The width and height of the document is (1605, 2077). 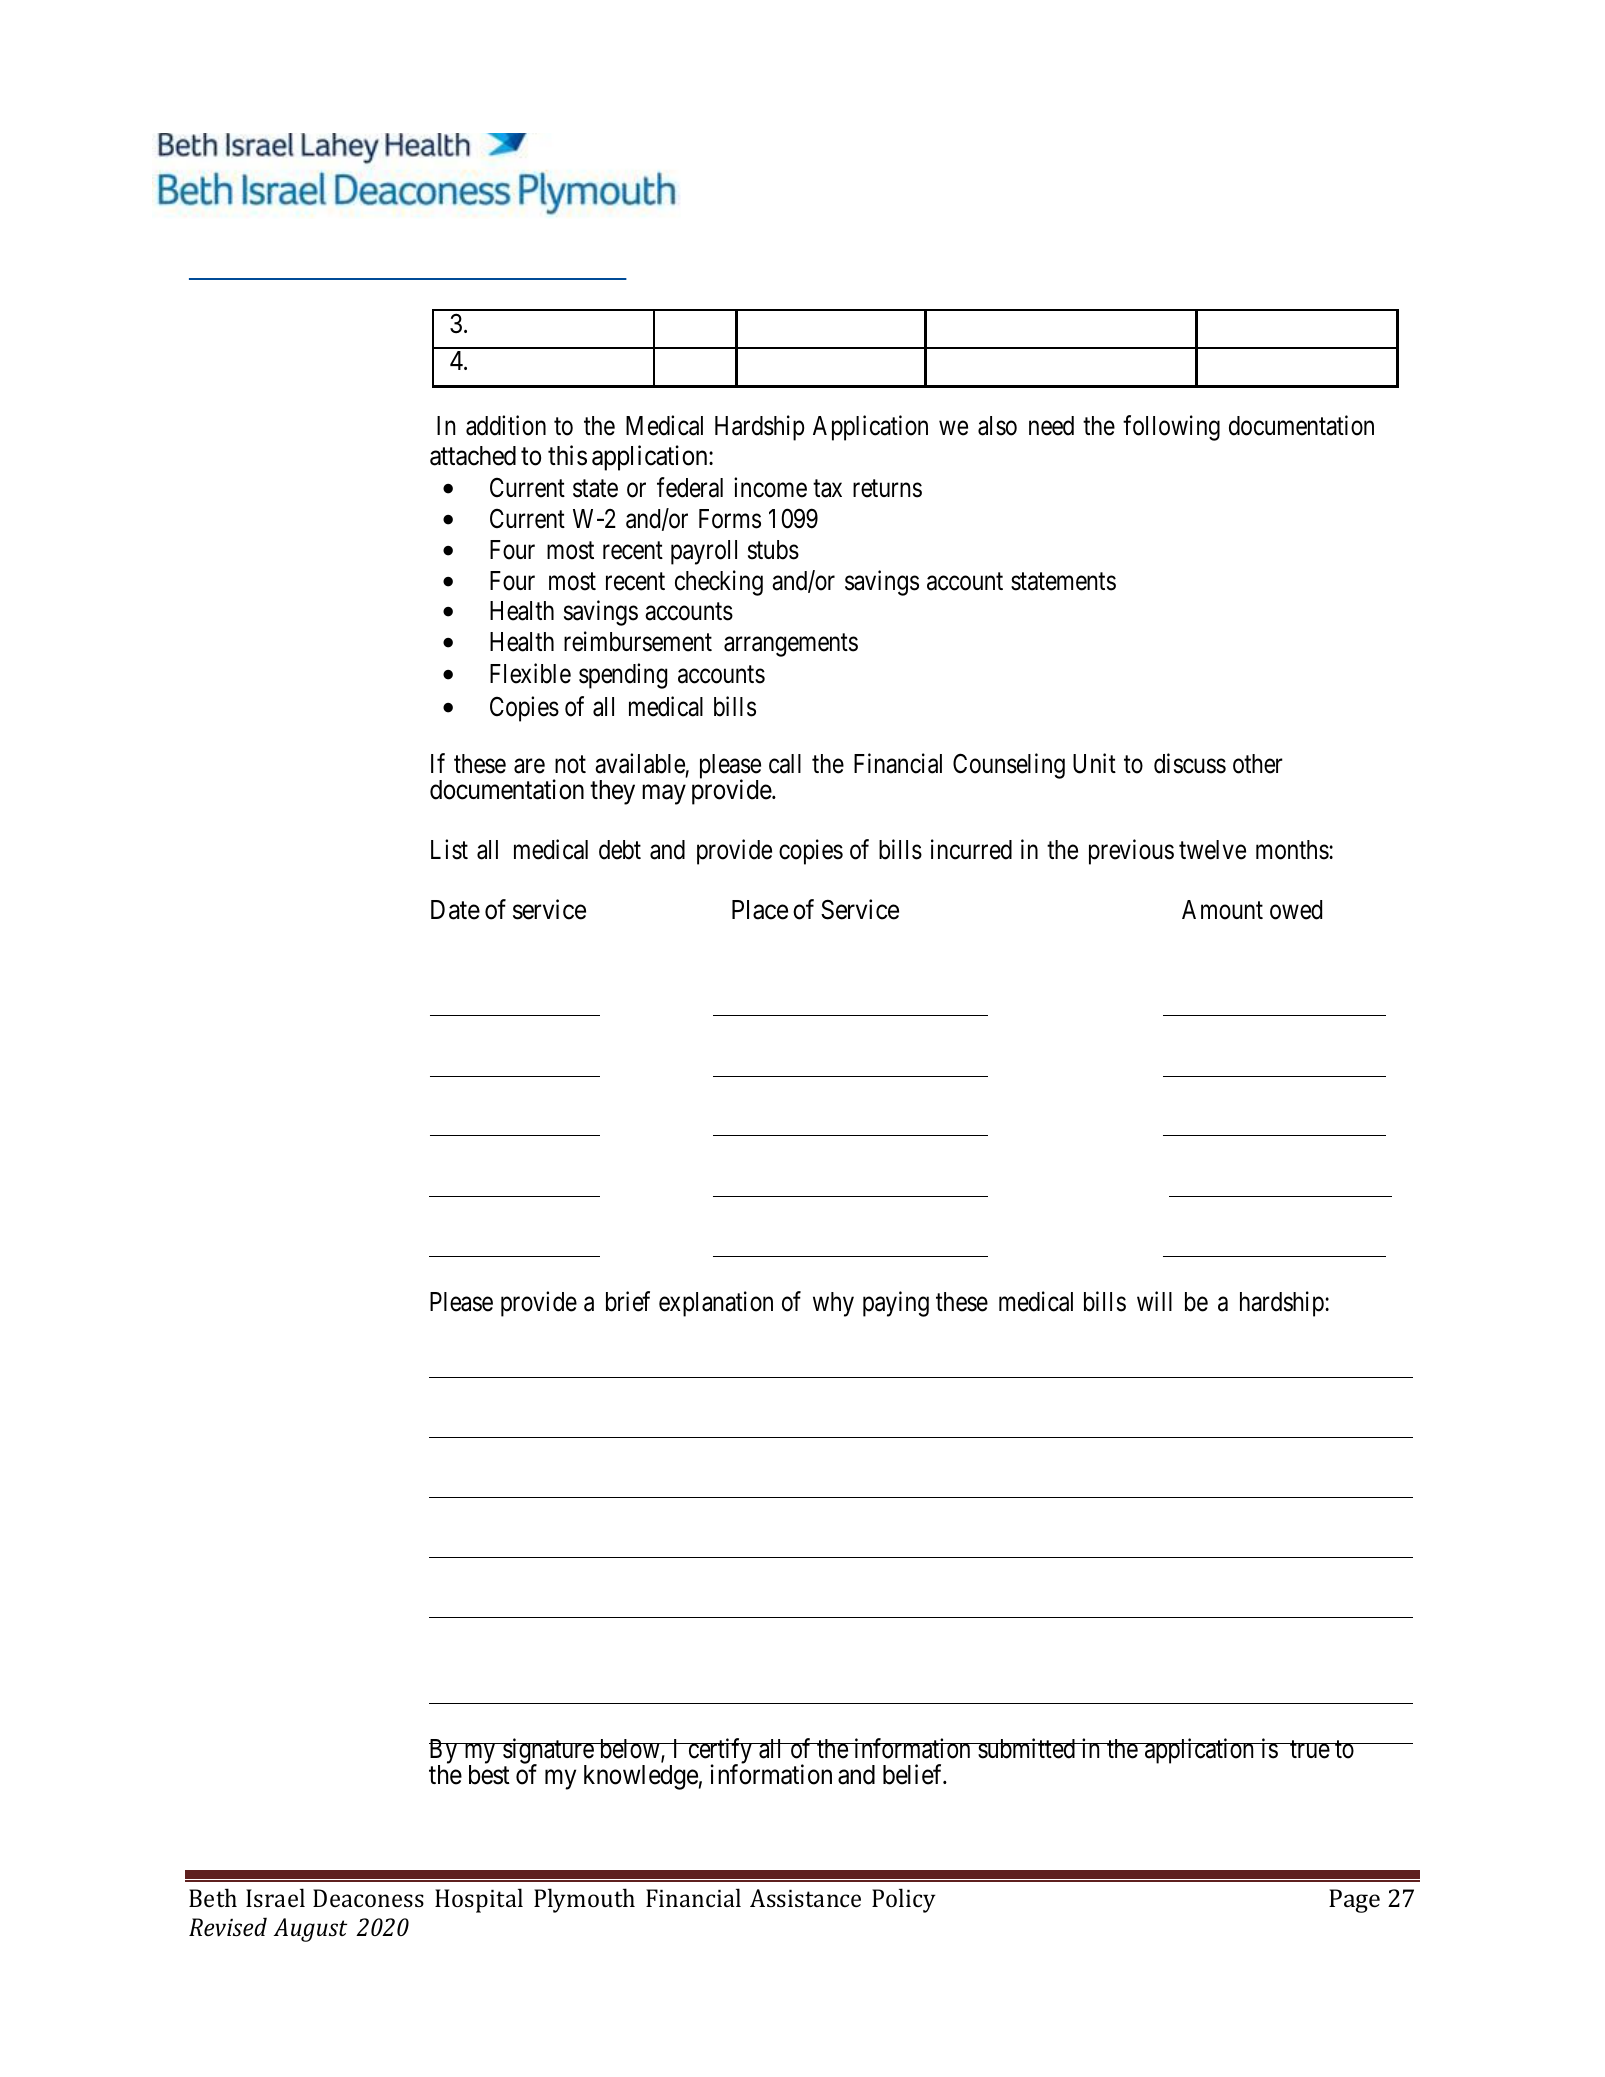 I want to click on attached, so click(x=473, y=456).
